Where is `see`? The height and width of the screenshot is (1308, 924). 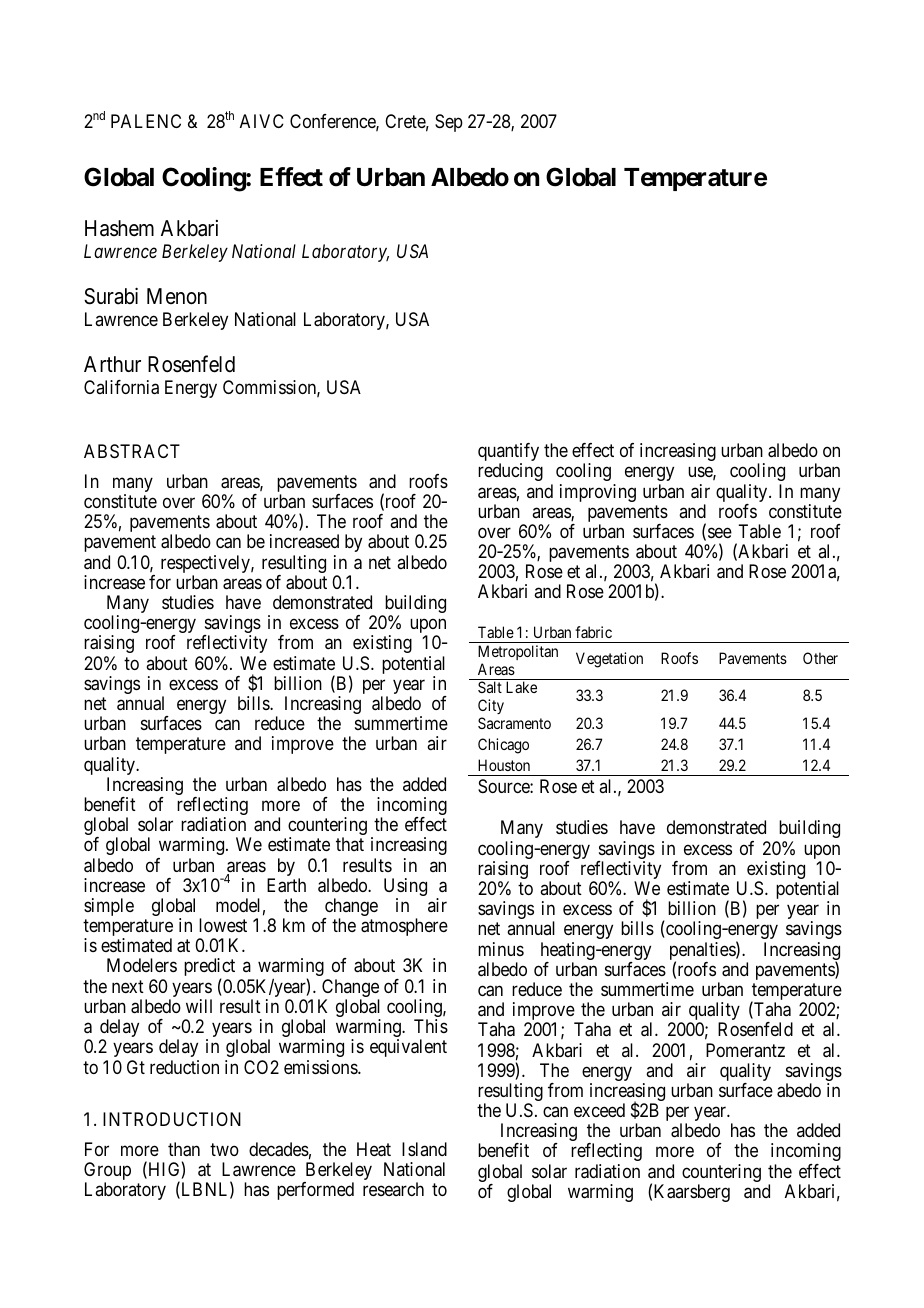 see is located at coordinates (720, 532).
